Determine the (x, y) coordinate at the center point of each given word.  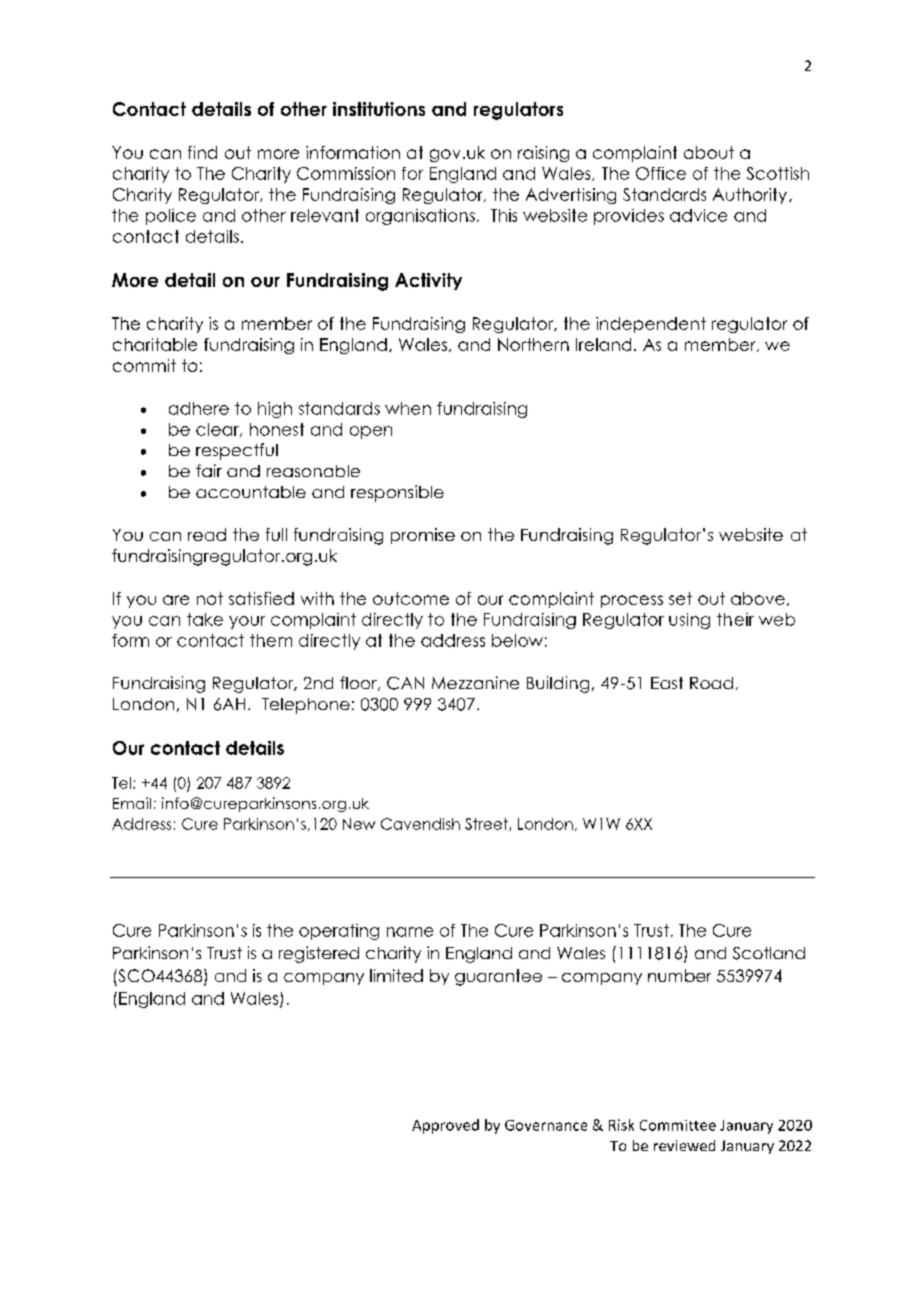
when (408, 408)
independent (651, 325)
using (689, 621)
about (709, 152)
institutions (379, 109)
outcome (411, 598)
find (202, 152)
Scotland (769, 953)
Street (487, 824)
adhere (199, 408)
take (205, 619)
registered (319, 954)
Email (132, 803)
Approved (445, 1126)
